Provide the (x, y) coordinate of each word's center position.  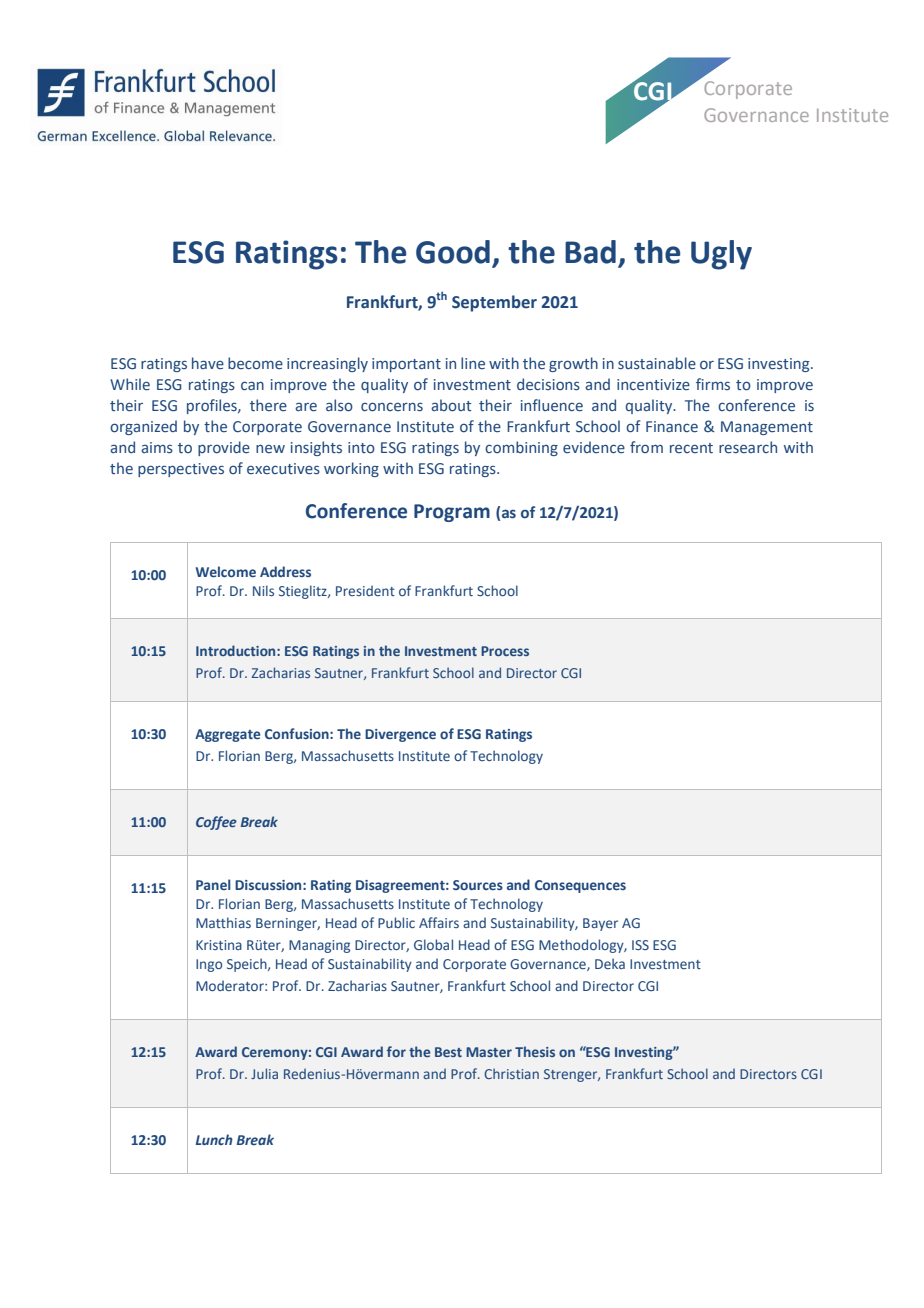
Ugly (721, 255)
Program (452, 513)
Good (453, 252)
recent (691, 448)
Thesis (535, 1051)
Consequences (580, 886)
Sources (478, 885)
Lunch (214, 1139)
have (208, 363)
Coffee (216, 823)
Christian (511, 1073)
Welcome (226, 571)
